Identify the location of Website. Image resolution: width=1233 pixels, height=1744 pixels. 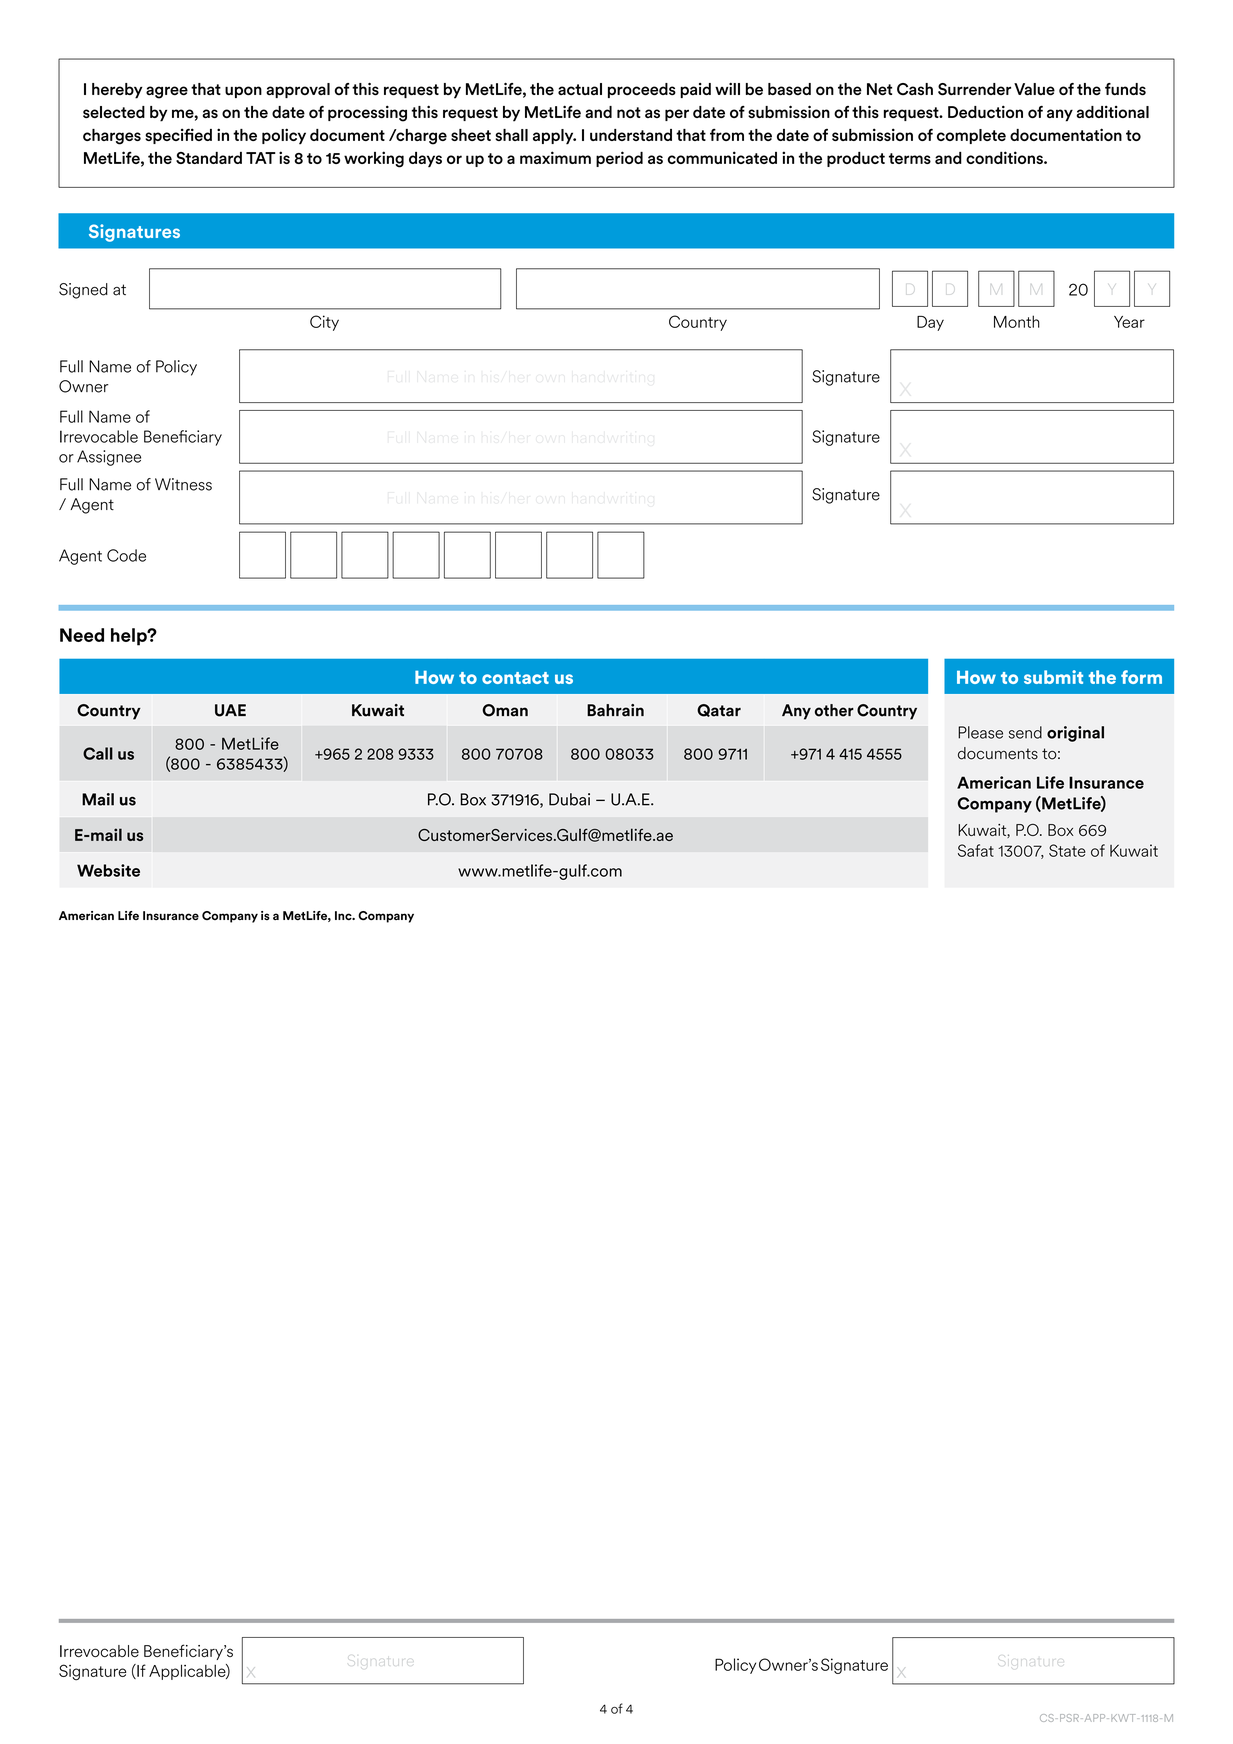
(108, 870).
